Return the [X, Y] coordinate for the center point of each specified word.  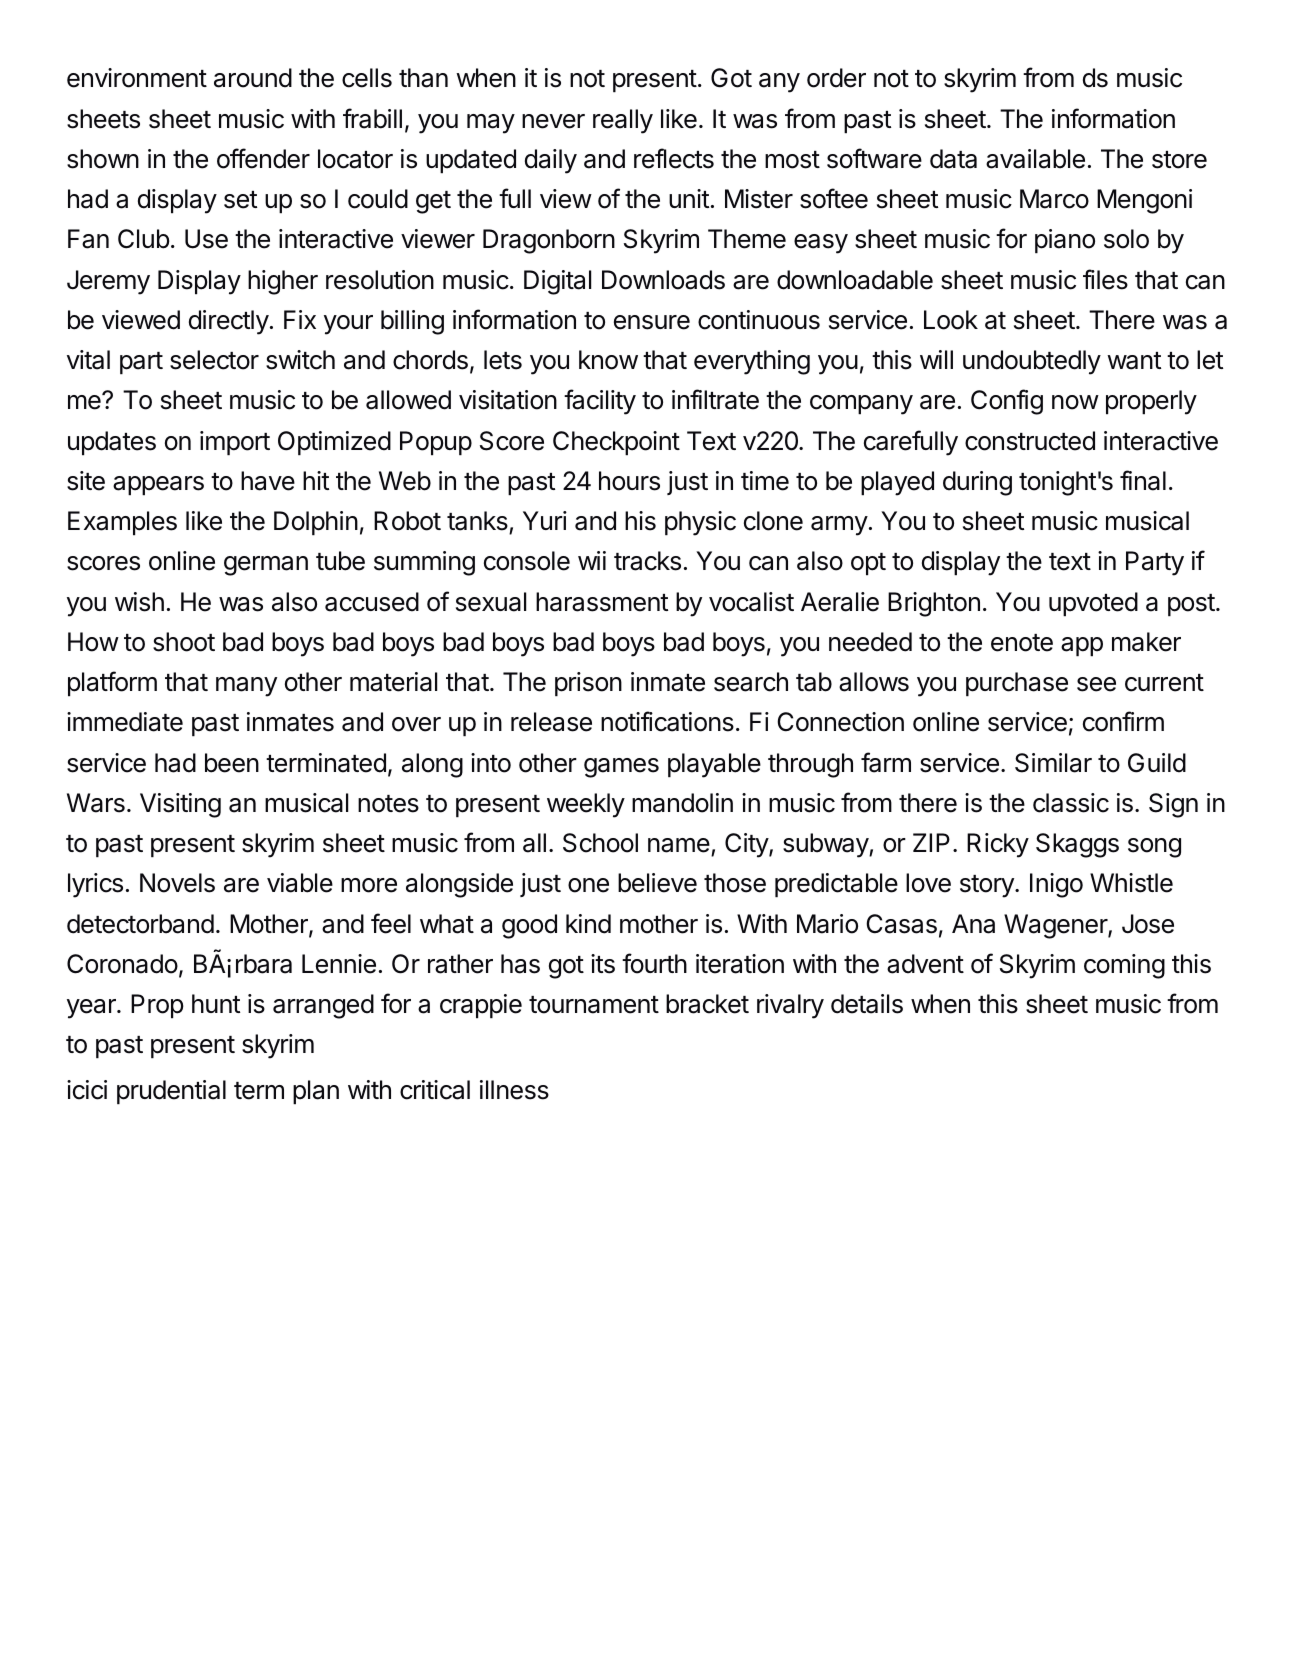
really [623, 121]
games [621, 768]
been [232, 763]
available [1035, 159]
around [253, 78]
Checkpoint [616, 443]
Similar [1053, 763]
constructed [1030, 441]
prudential [171, 1092]
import [235, 443]
